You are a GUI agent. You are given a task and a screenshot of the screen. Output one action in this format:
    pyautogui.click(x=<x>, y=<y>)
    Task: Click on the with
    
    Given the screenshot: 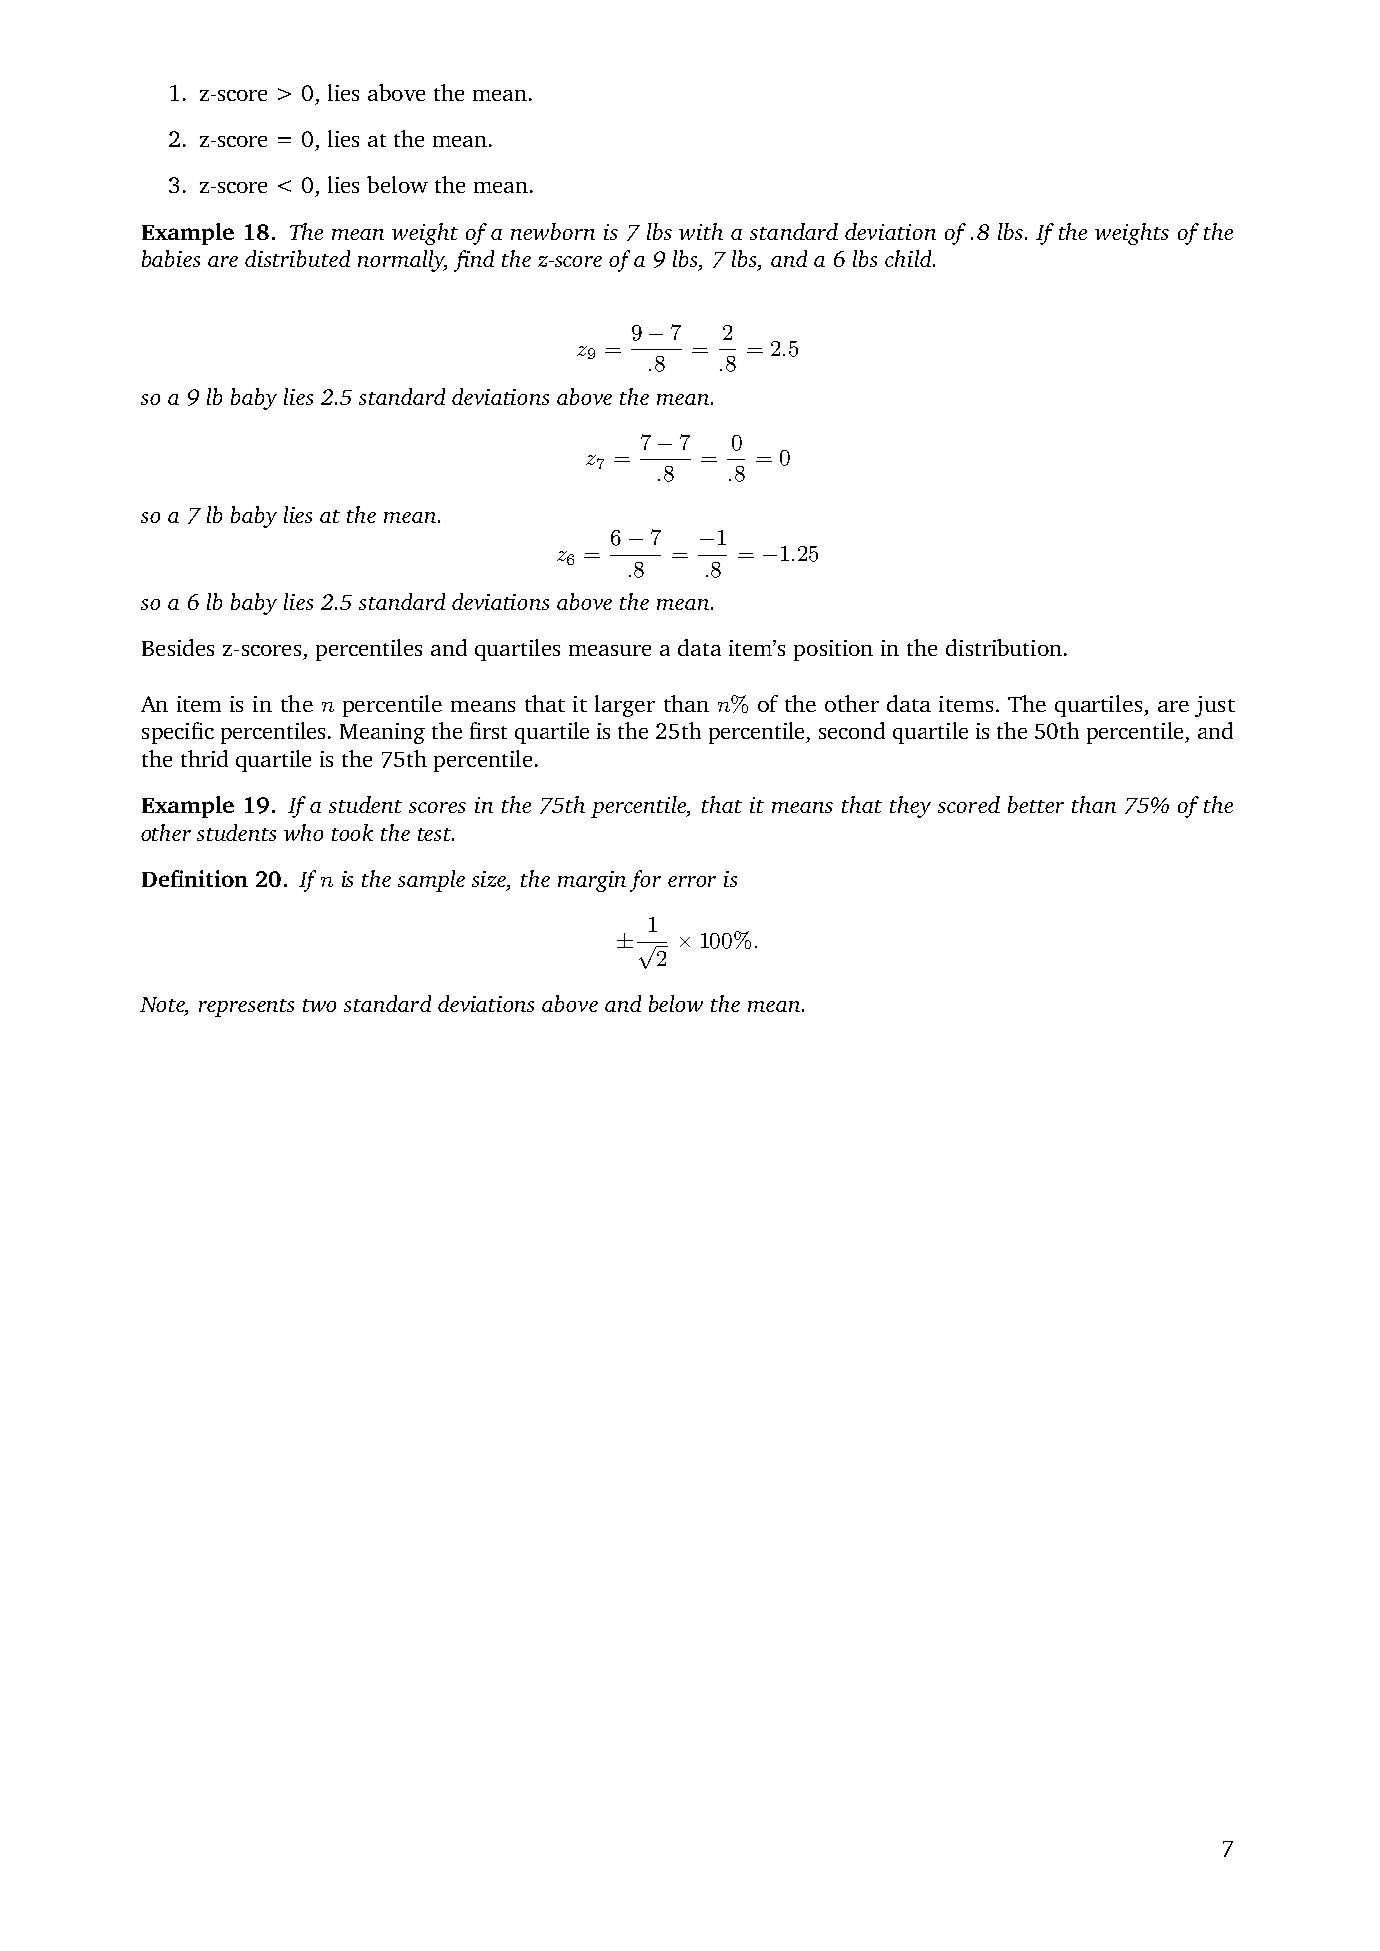 What is the action you would take?
    pyautogui.click(x=701, y=231)
